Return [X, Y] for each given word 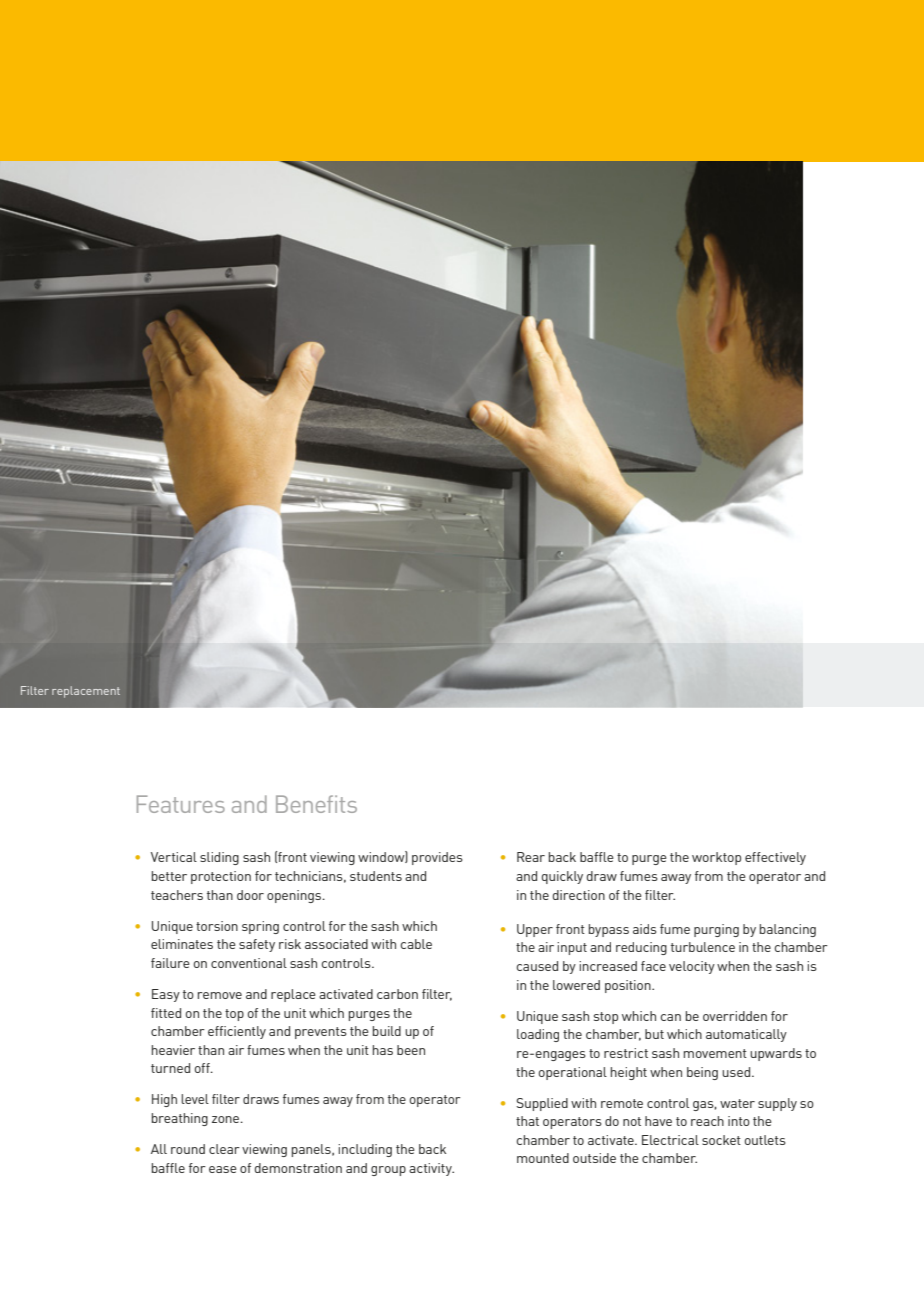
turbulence [703, 947]
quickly [562, 877]
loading [538, 1035]
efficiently [237, 1032]
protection [221, 877]
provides [437, 858]
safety [257, 945]
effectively [775, 858]
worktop [716, 858]
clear [224, 1149]
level [195, 1099]
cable [416, 944]
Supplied [542, 1104]
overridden [735, 1016]
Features [181, 804]
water [737, 1103]
